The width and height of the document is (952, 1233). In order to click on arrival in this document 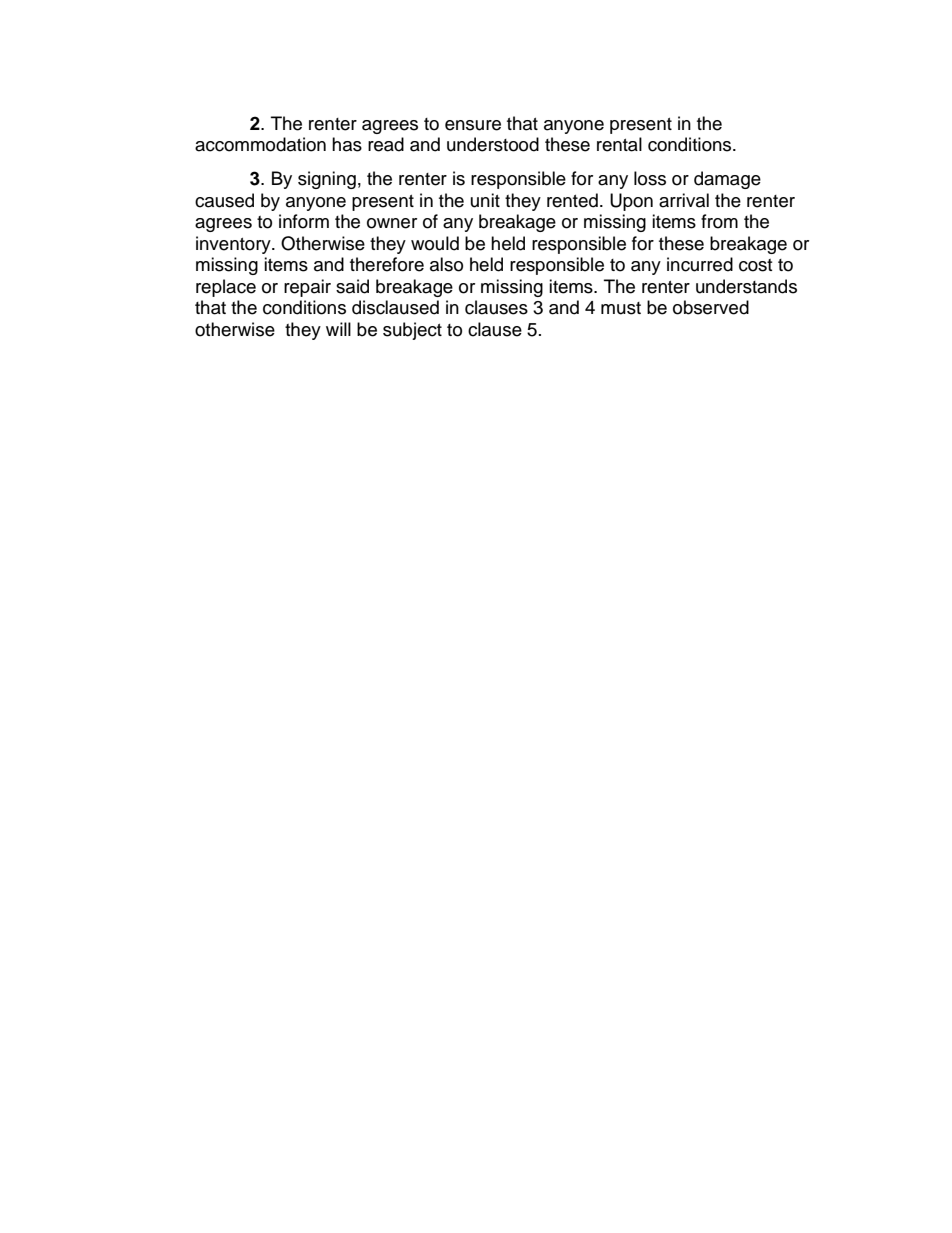, I will do `click(684, 200)`.
